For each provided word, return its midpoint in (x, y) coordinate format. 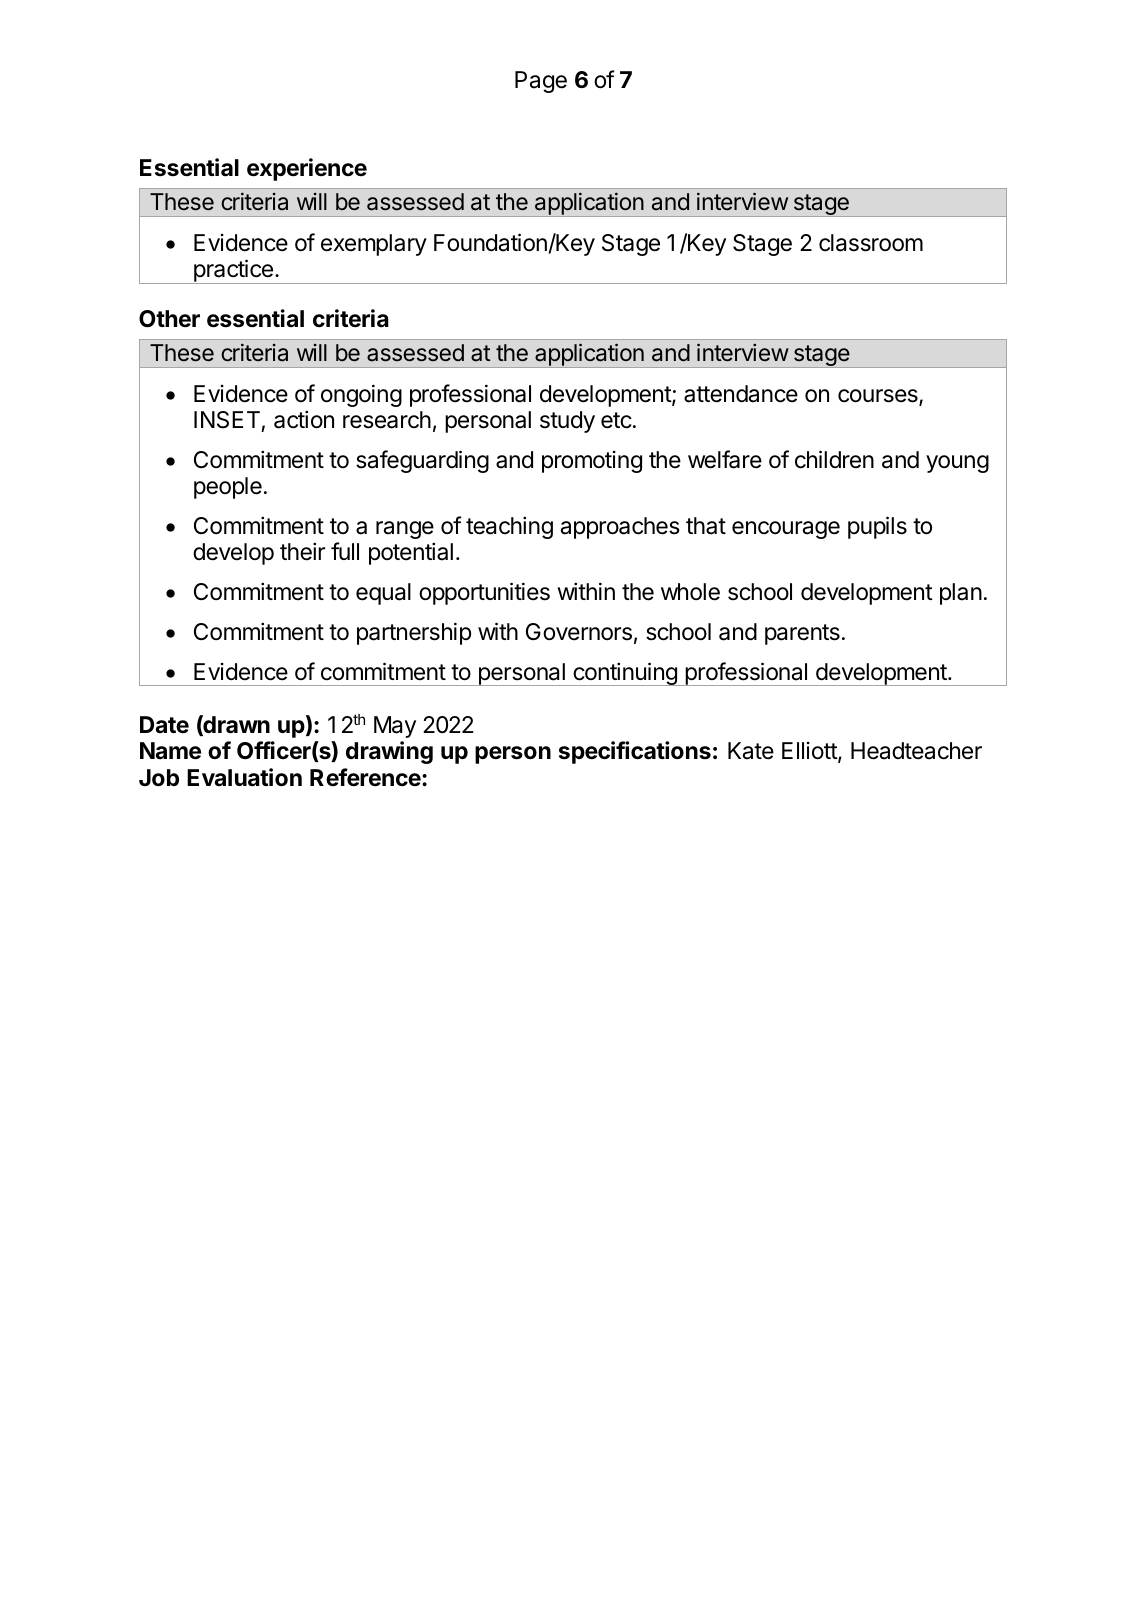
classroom (871, 243)
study (567, 422)
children (834, 459)
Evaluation (244, 777)
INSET (227, 420)
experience (307, 169)
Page (541, 82)
